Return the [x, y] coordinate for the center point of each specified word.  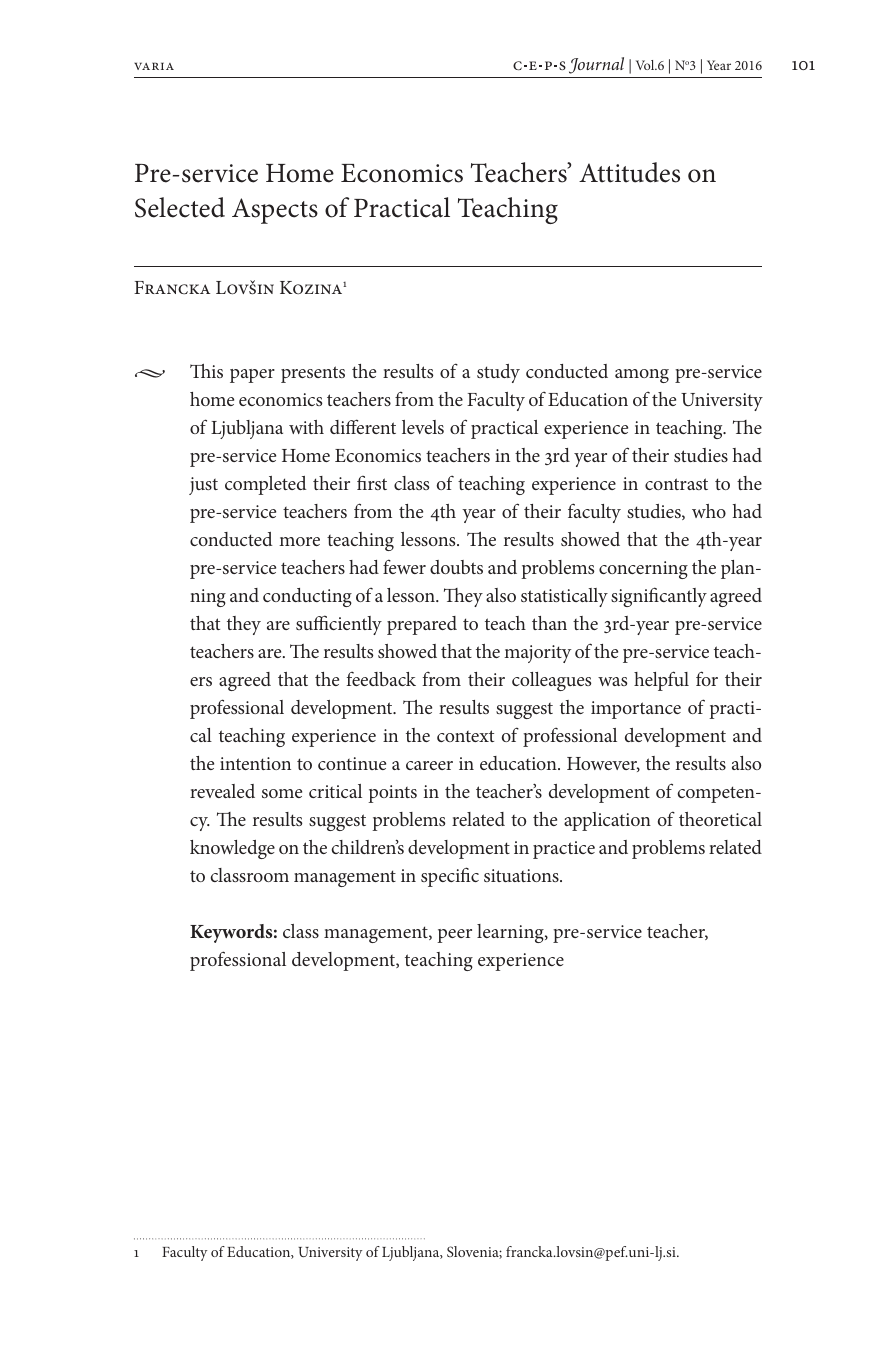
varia [154, 66]
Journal [596, 65]
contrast [676, 484]
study [498, 373]
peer [454, 936]
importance [636, 710]
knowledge [232, 849]
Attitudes [629, 172]
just [203, 486]
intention [255, 763]
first [372, 483]
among [642, 376]
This [206, 371]
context [465, 736]
